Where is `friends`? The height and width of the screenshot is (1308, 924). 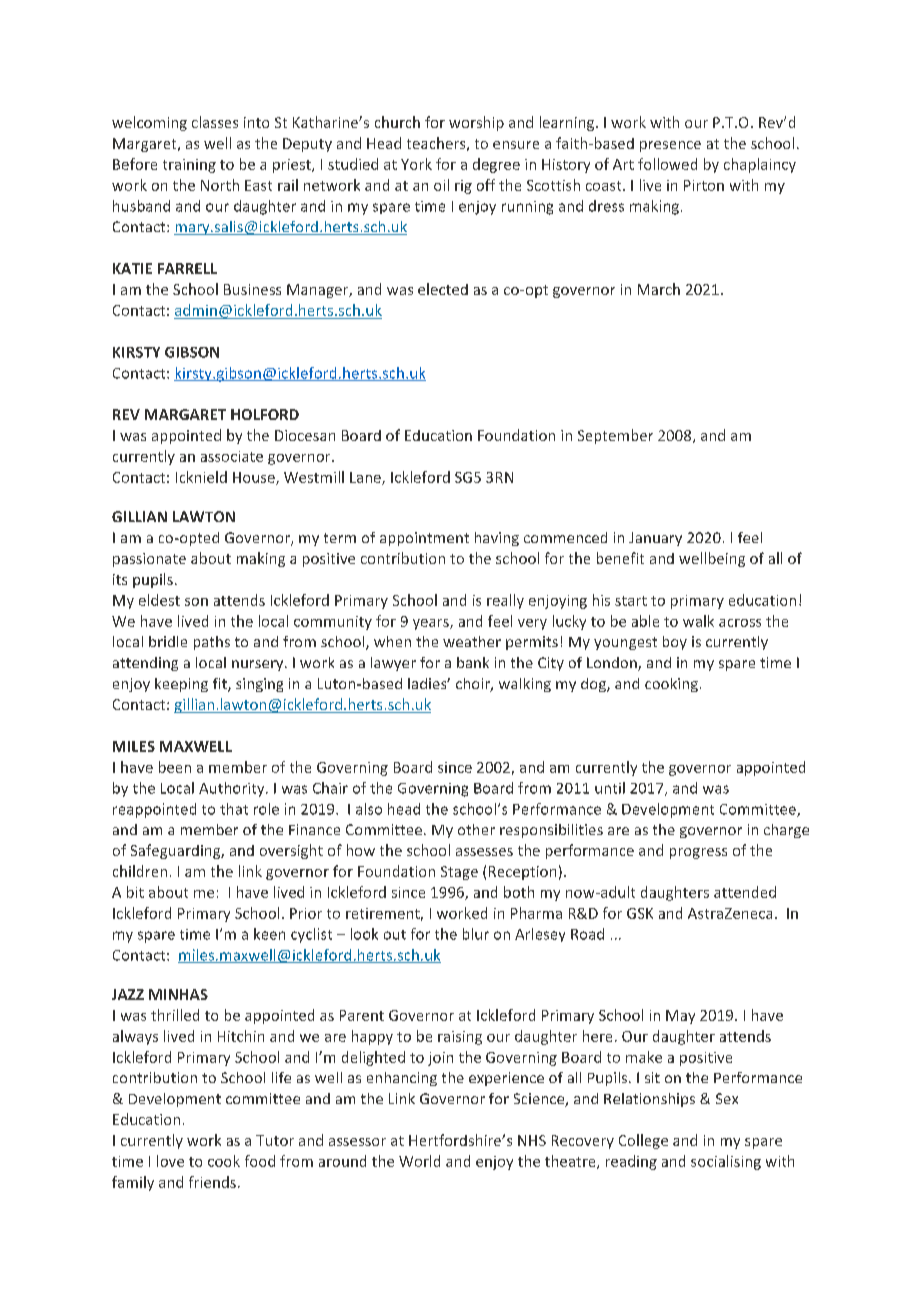 friends is located at coordinates (212, 1182).
